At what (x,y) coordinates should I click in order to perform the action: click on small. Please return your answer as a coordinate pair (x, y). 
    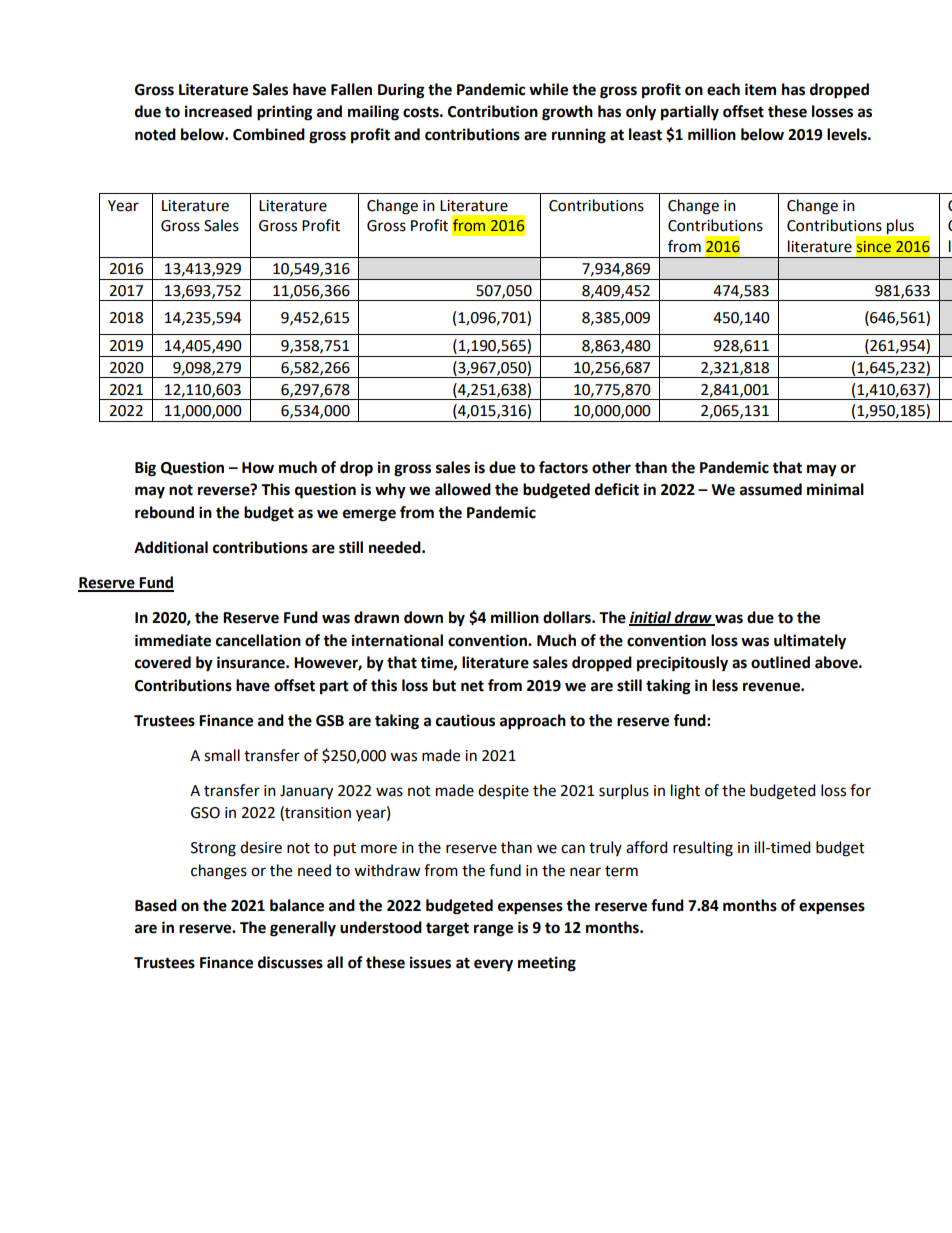
    Looking at the image, I should click on (222, 755).
